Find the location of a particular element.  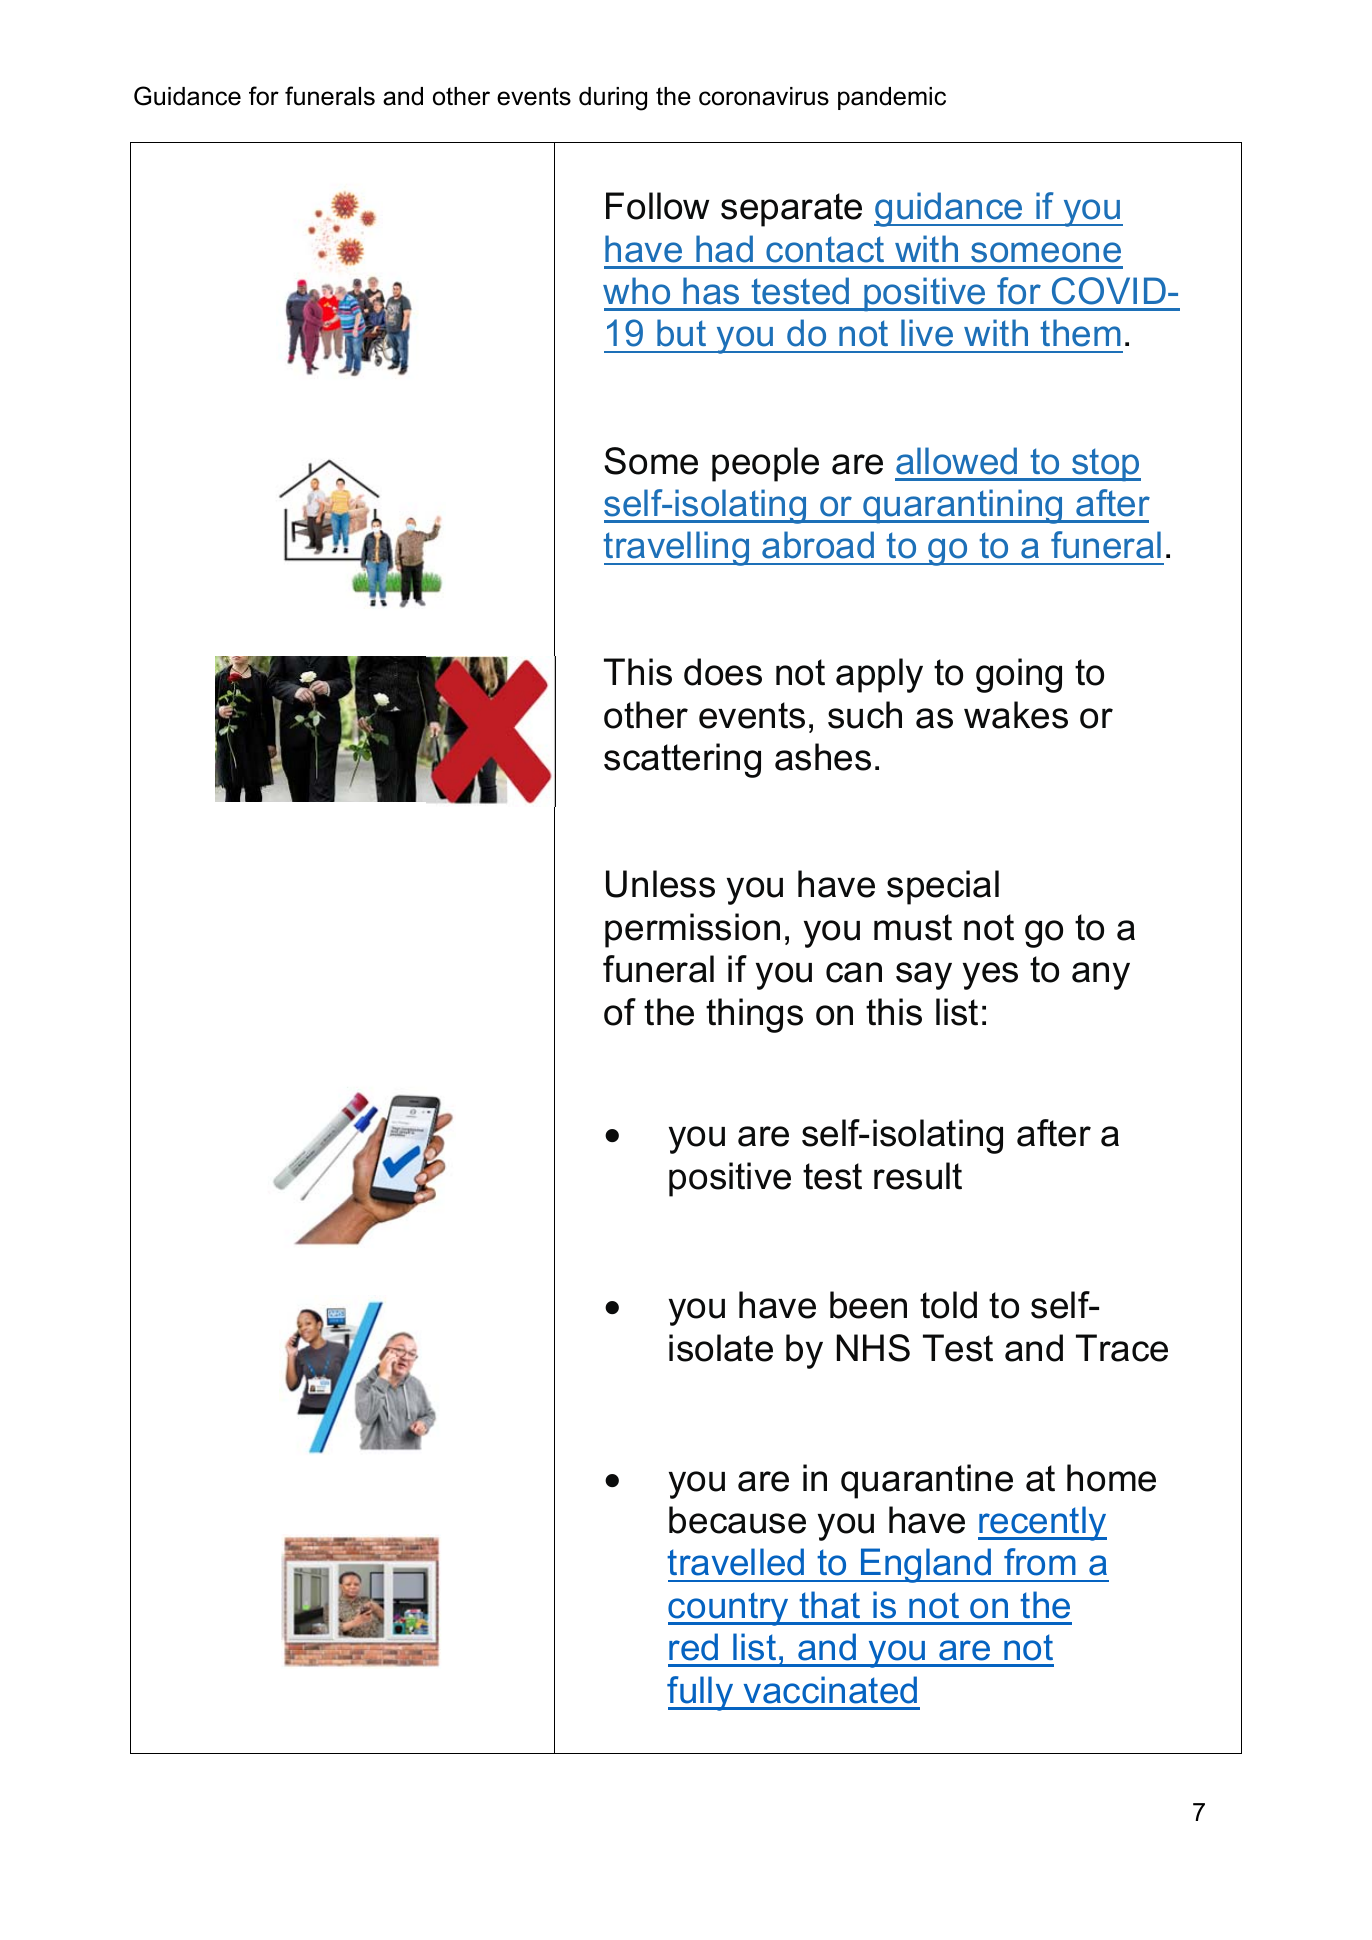

pandemic is located at coordinates (892, 98).
